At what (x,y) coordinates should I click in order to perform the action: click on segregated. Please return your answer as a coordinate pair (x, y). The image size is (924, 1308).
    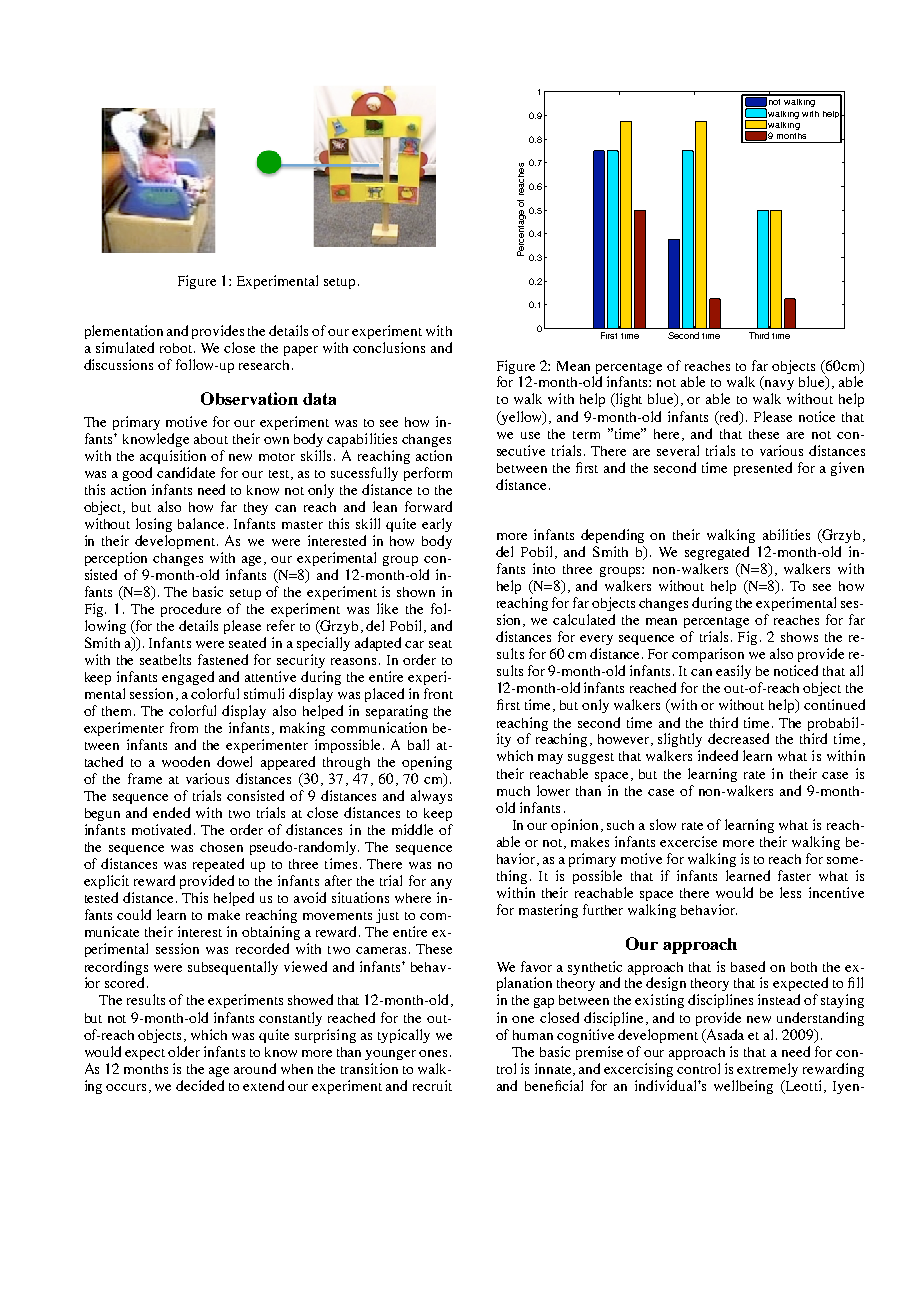
    Looking at the image, I should click on (717, 553).
